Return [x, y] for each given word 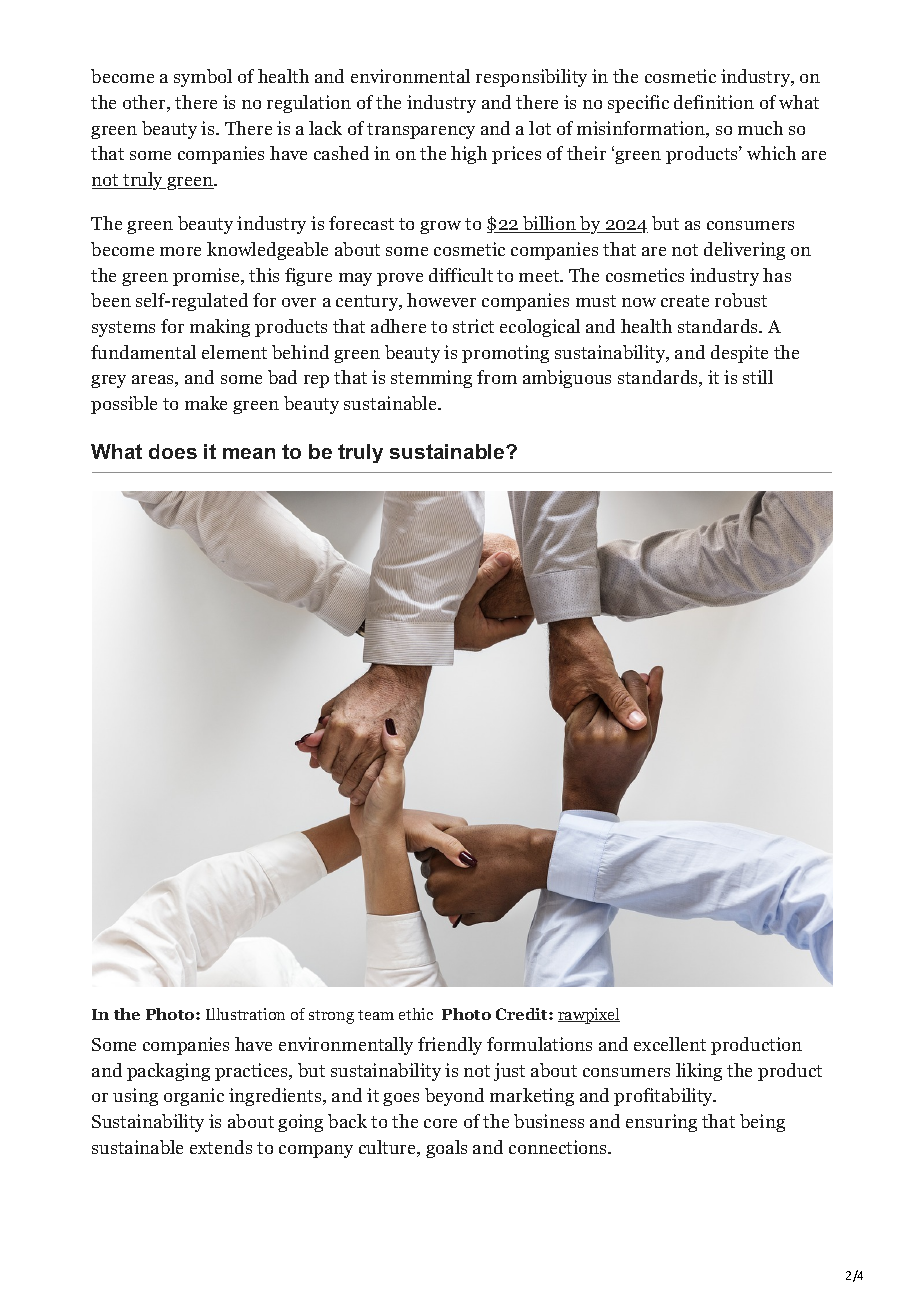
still [758, 377]
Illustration [245, 1014]
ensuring [661, 1123]
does [173, 451]
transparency [421, 131]
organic [194, 1097]
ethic [416, 1014]
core [440, 1123]
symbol [203, 78]
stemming [431, 379]
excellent [670, 1044]
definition [714, 102]
